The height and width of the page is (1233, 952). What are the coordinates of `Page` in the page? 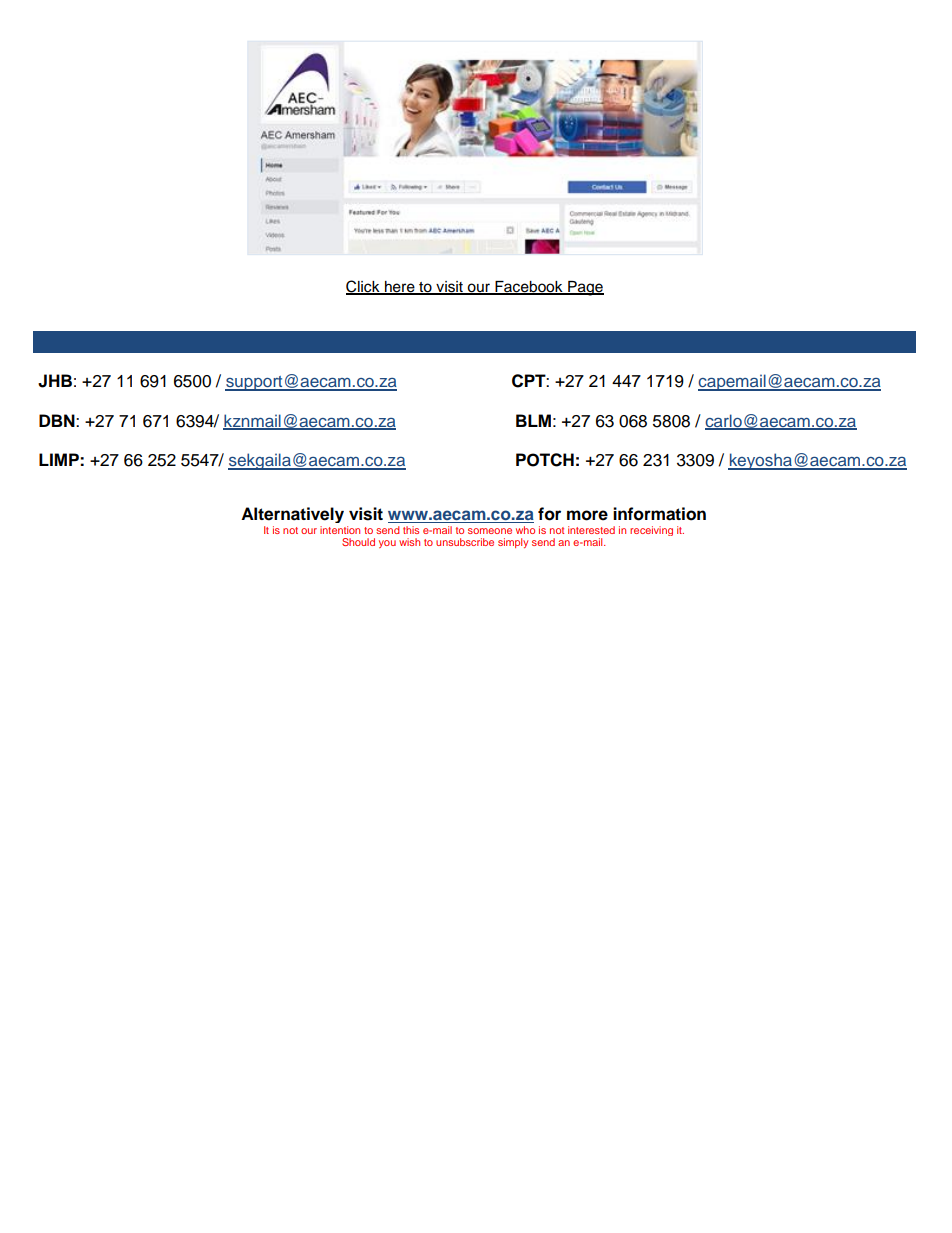 It's located at (585, 288).
